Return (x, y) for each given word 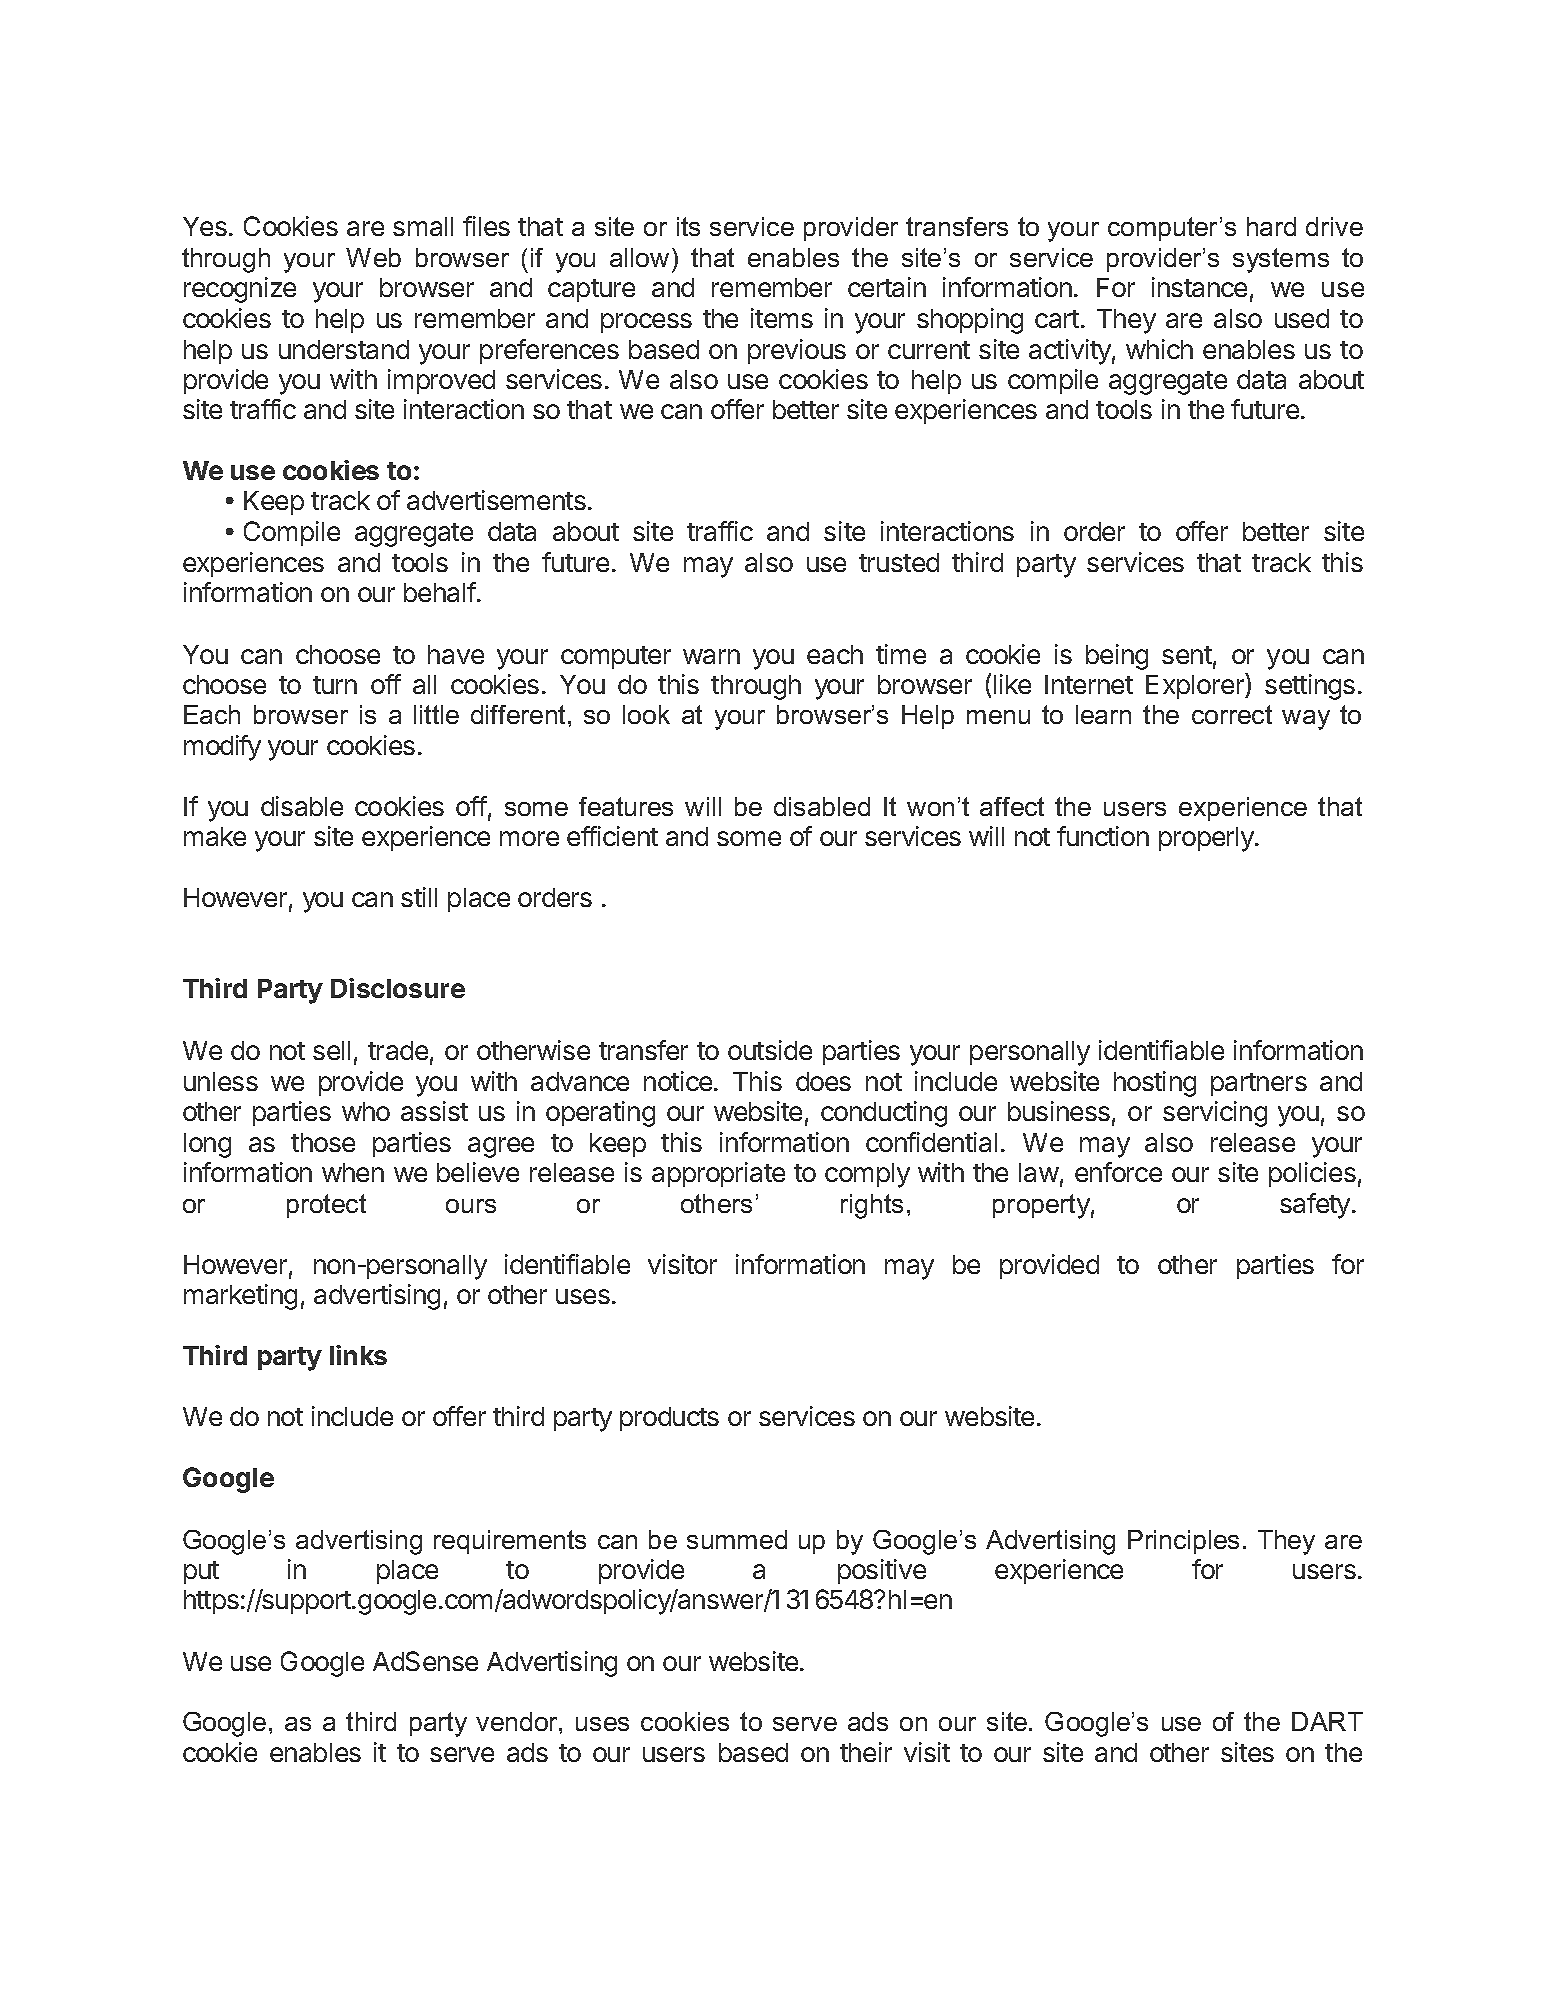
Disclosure (398, 988)
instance (1199, 287)
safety (1315, 1206)
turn (335, 685)
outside (770, 1050)
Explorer (1196, 686)
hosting (1155, 1084)
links (358, 1355)
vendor (518, 1721)
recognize (240, 290)
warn (711, 656)
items (782, 318)
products (669, 1419)
